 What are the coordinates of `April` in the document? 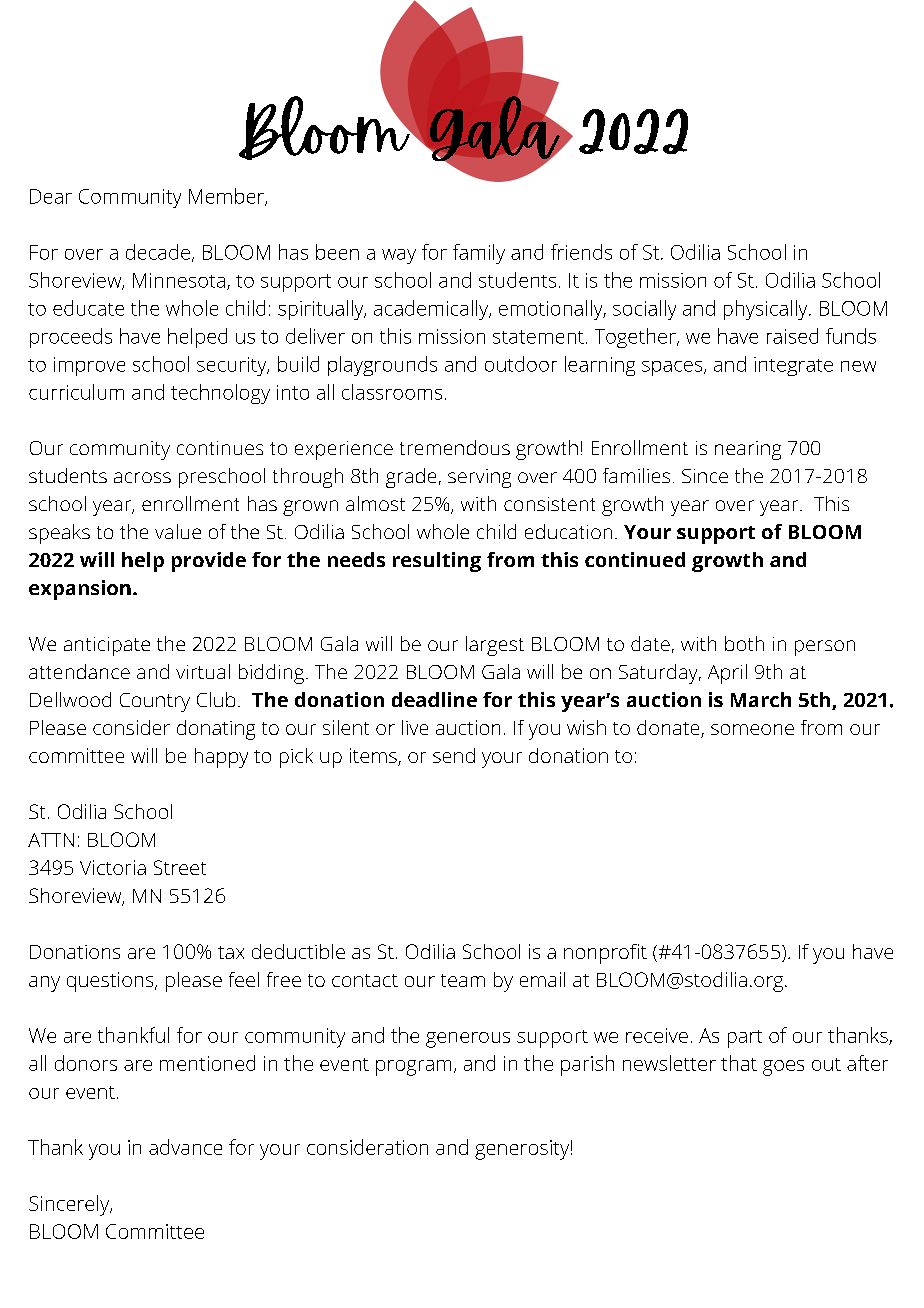 It's located at (727, 674).
